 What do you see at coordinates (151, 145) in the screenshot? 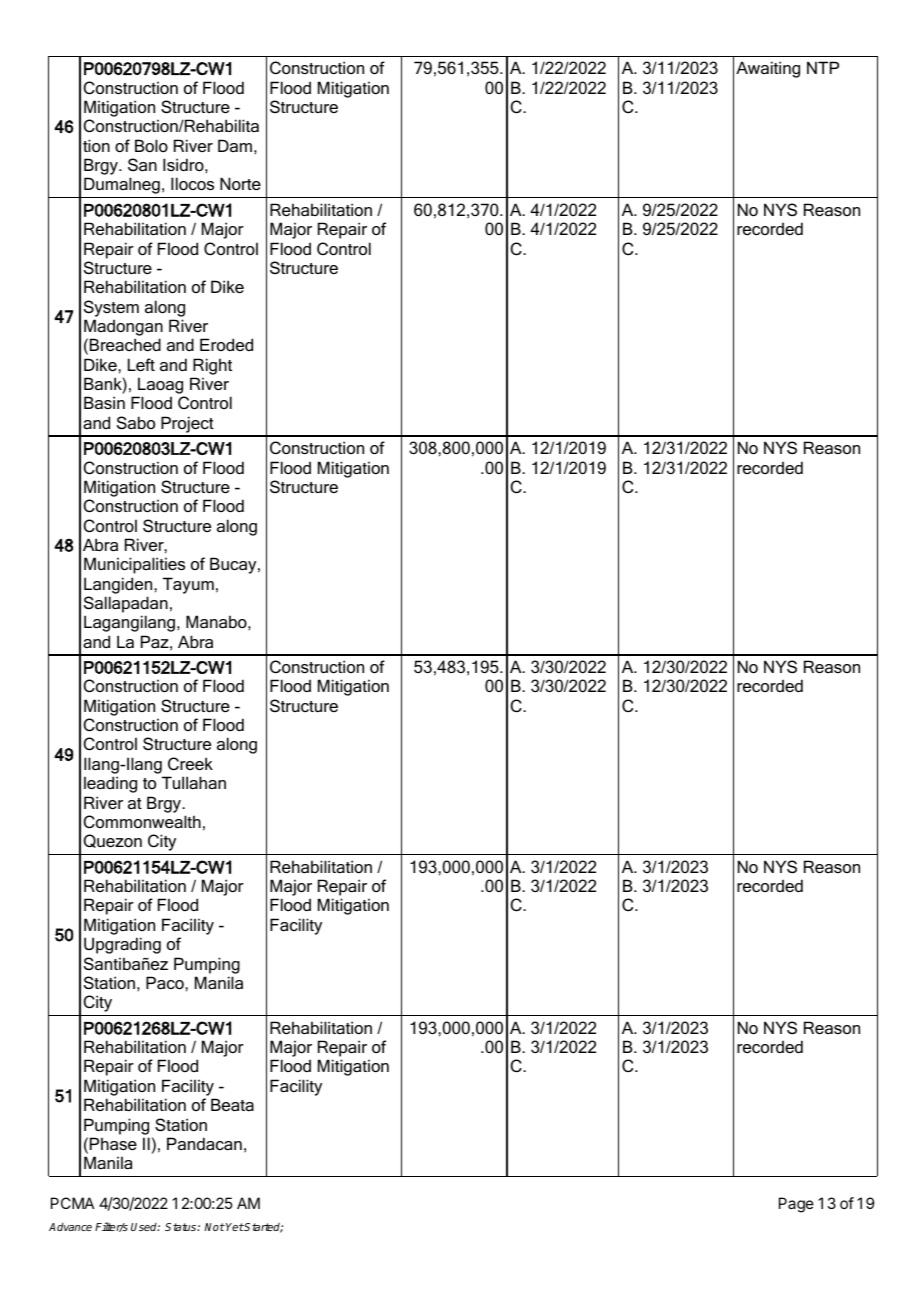
I see `Bolo` at bounding box center [151, 145].
